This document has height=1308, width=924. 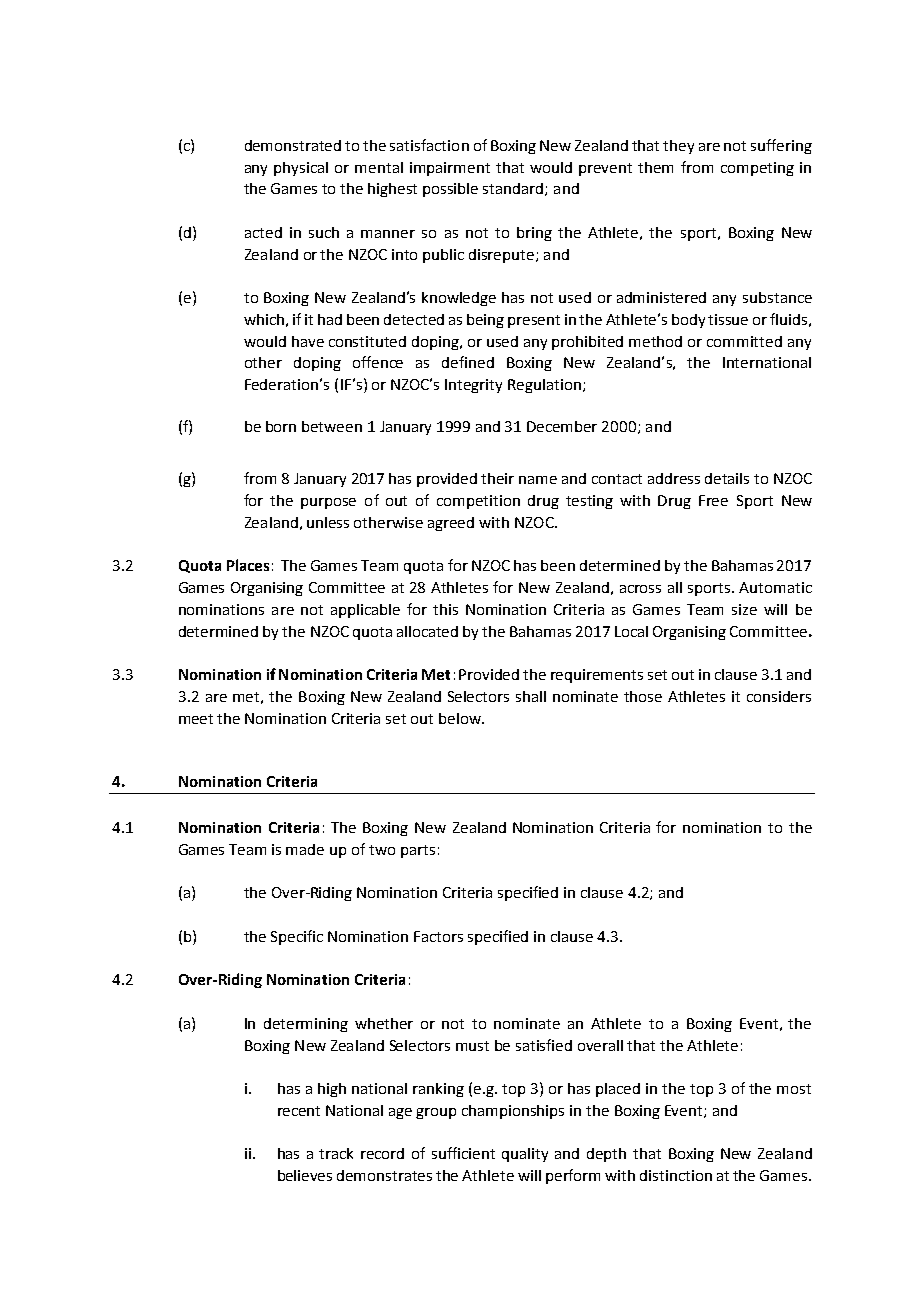 I want to click on recent, so click(x=299, y=1111).
